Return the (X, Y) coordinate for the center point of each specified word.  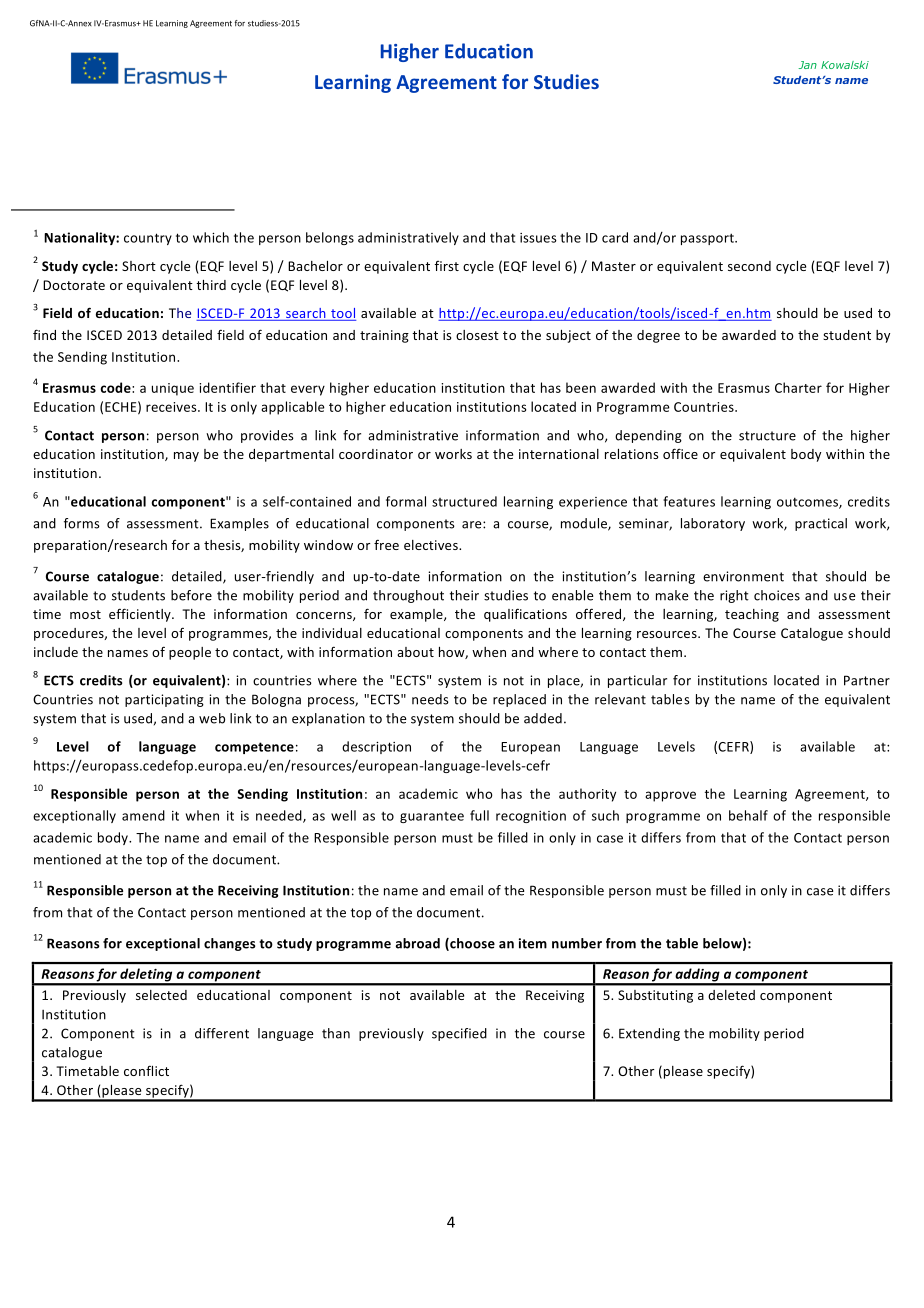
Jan (807, 65)
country (148, 239)
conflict (146, 1070)
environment (743, 576)
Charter (798, 387)
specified (459, 1034)
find (44, 334)
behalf (748, 815)
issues (538, 238)
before (191, 595)
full (479, 815)
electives (432, 545)
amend (143, 815)
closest (477, 335)
